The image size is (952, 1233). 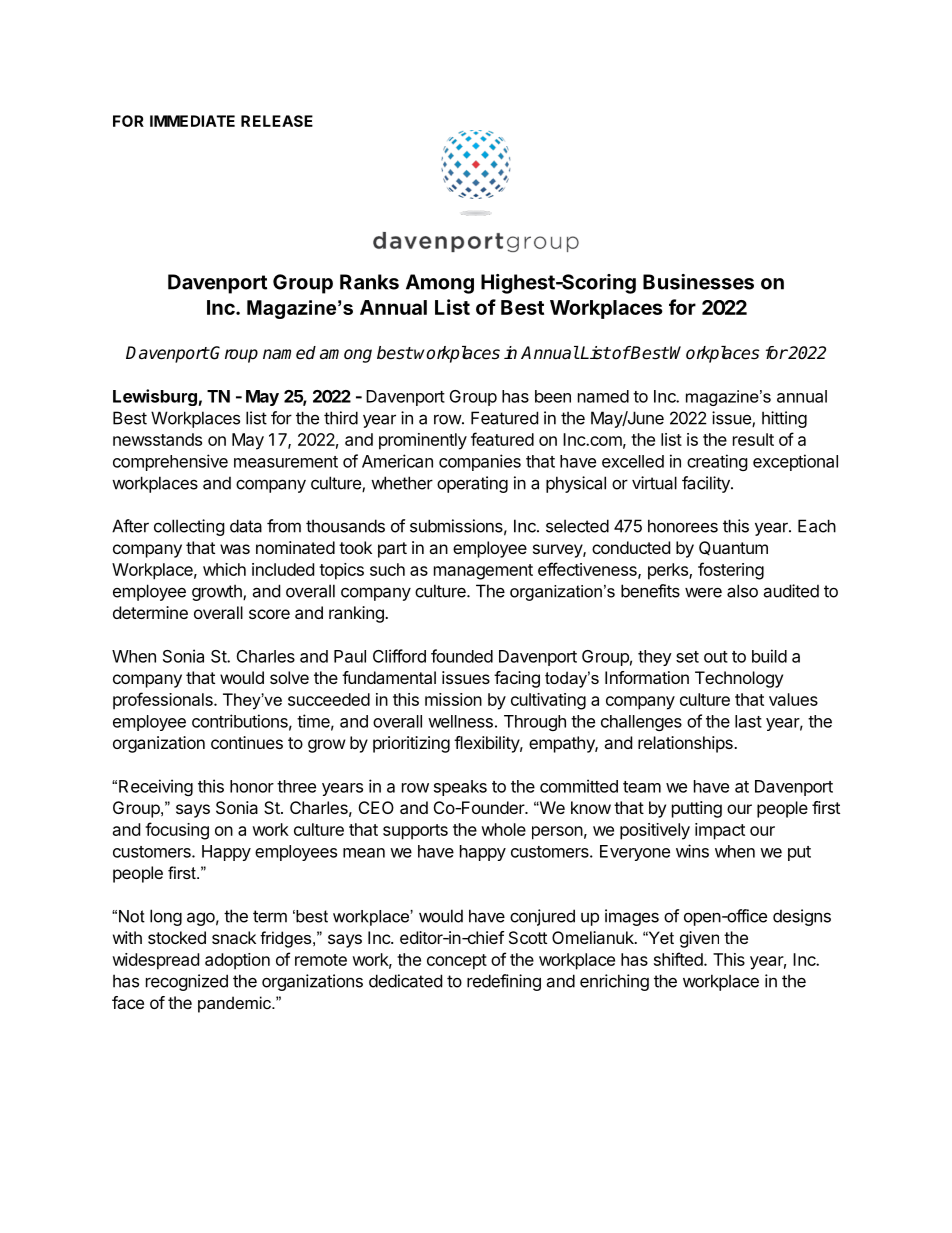 I want to click on wellness, so click(x=460, y=721).
